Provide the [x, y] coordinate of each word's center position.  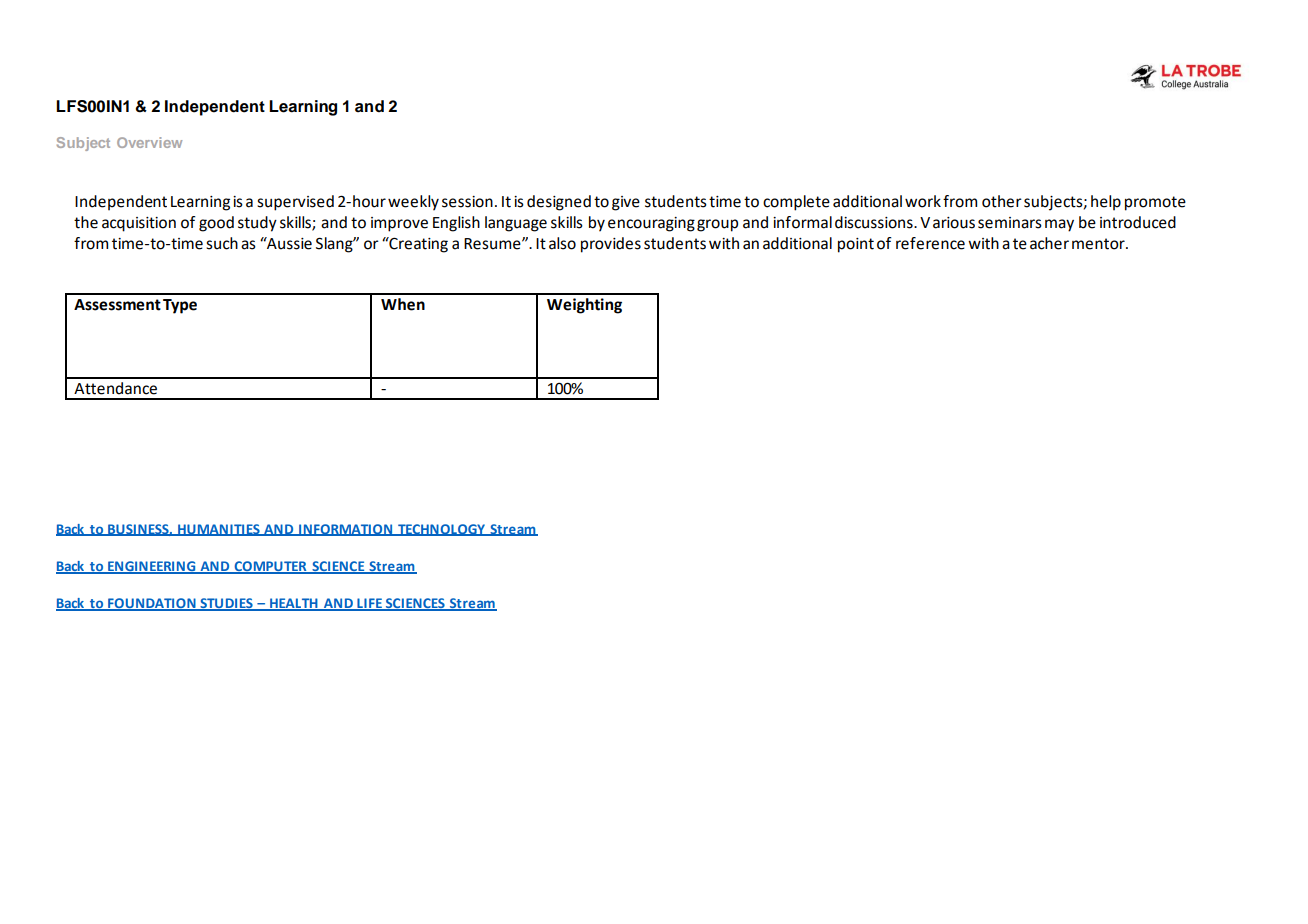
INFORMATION [345, 530]
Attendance [115, 388]
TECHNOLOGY [442, 530]
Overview [149, 142]
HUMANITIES [219, 530]
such [222, 243]
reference [930, 243]
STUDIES [226, 604]
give [626, 203]
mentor [1099, 244]
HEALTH [294, 604]
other [1002, 201]
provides [611, 245]
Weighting [584, 306]
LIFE [369, 604]
